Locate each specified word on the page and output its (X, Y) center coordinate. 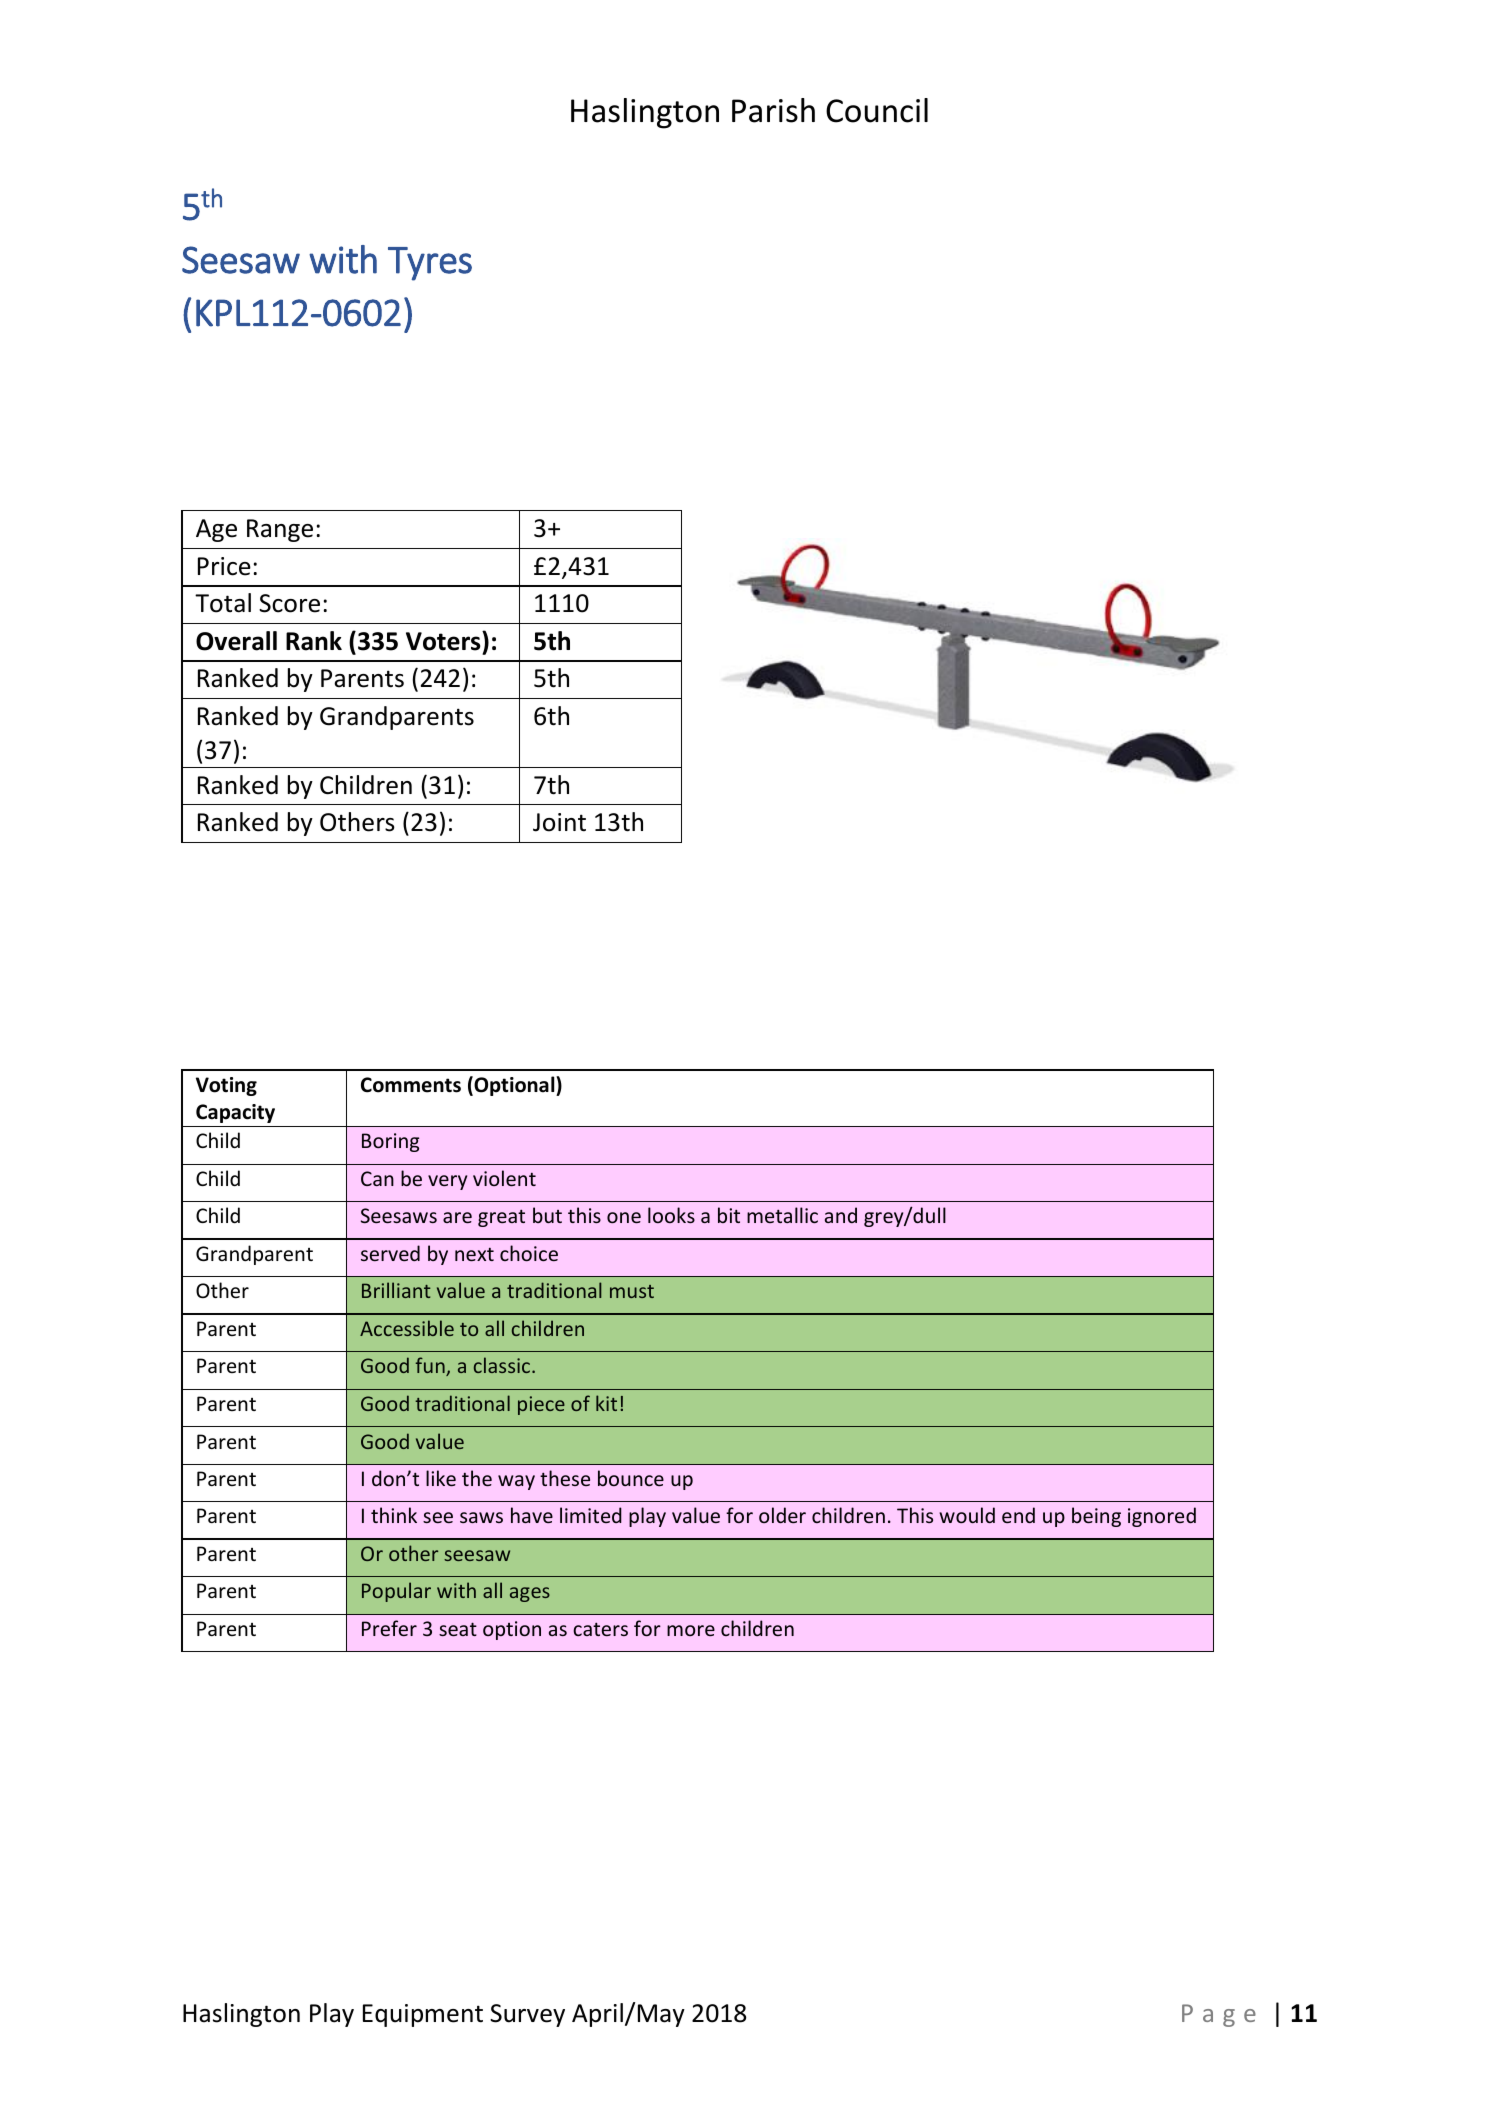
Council (877, 110)
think (394, 1515)
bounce (631, 1478)
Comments (411, 1085)
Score (289, 603)
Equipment (423, 2015)
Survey (527, 2015)
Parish (773, 110)
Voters (444, 641)
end (1018, 1515)
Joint (559, 822)
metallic (782, 1215)
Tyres (430, 264)
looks (671, 1215)
